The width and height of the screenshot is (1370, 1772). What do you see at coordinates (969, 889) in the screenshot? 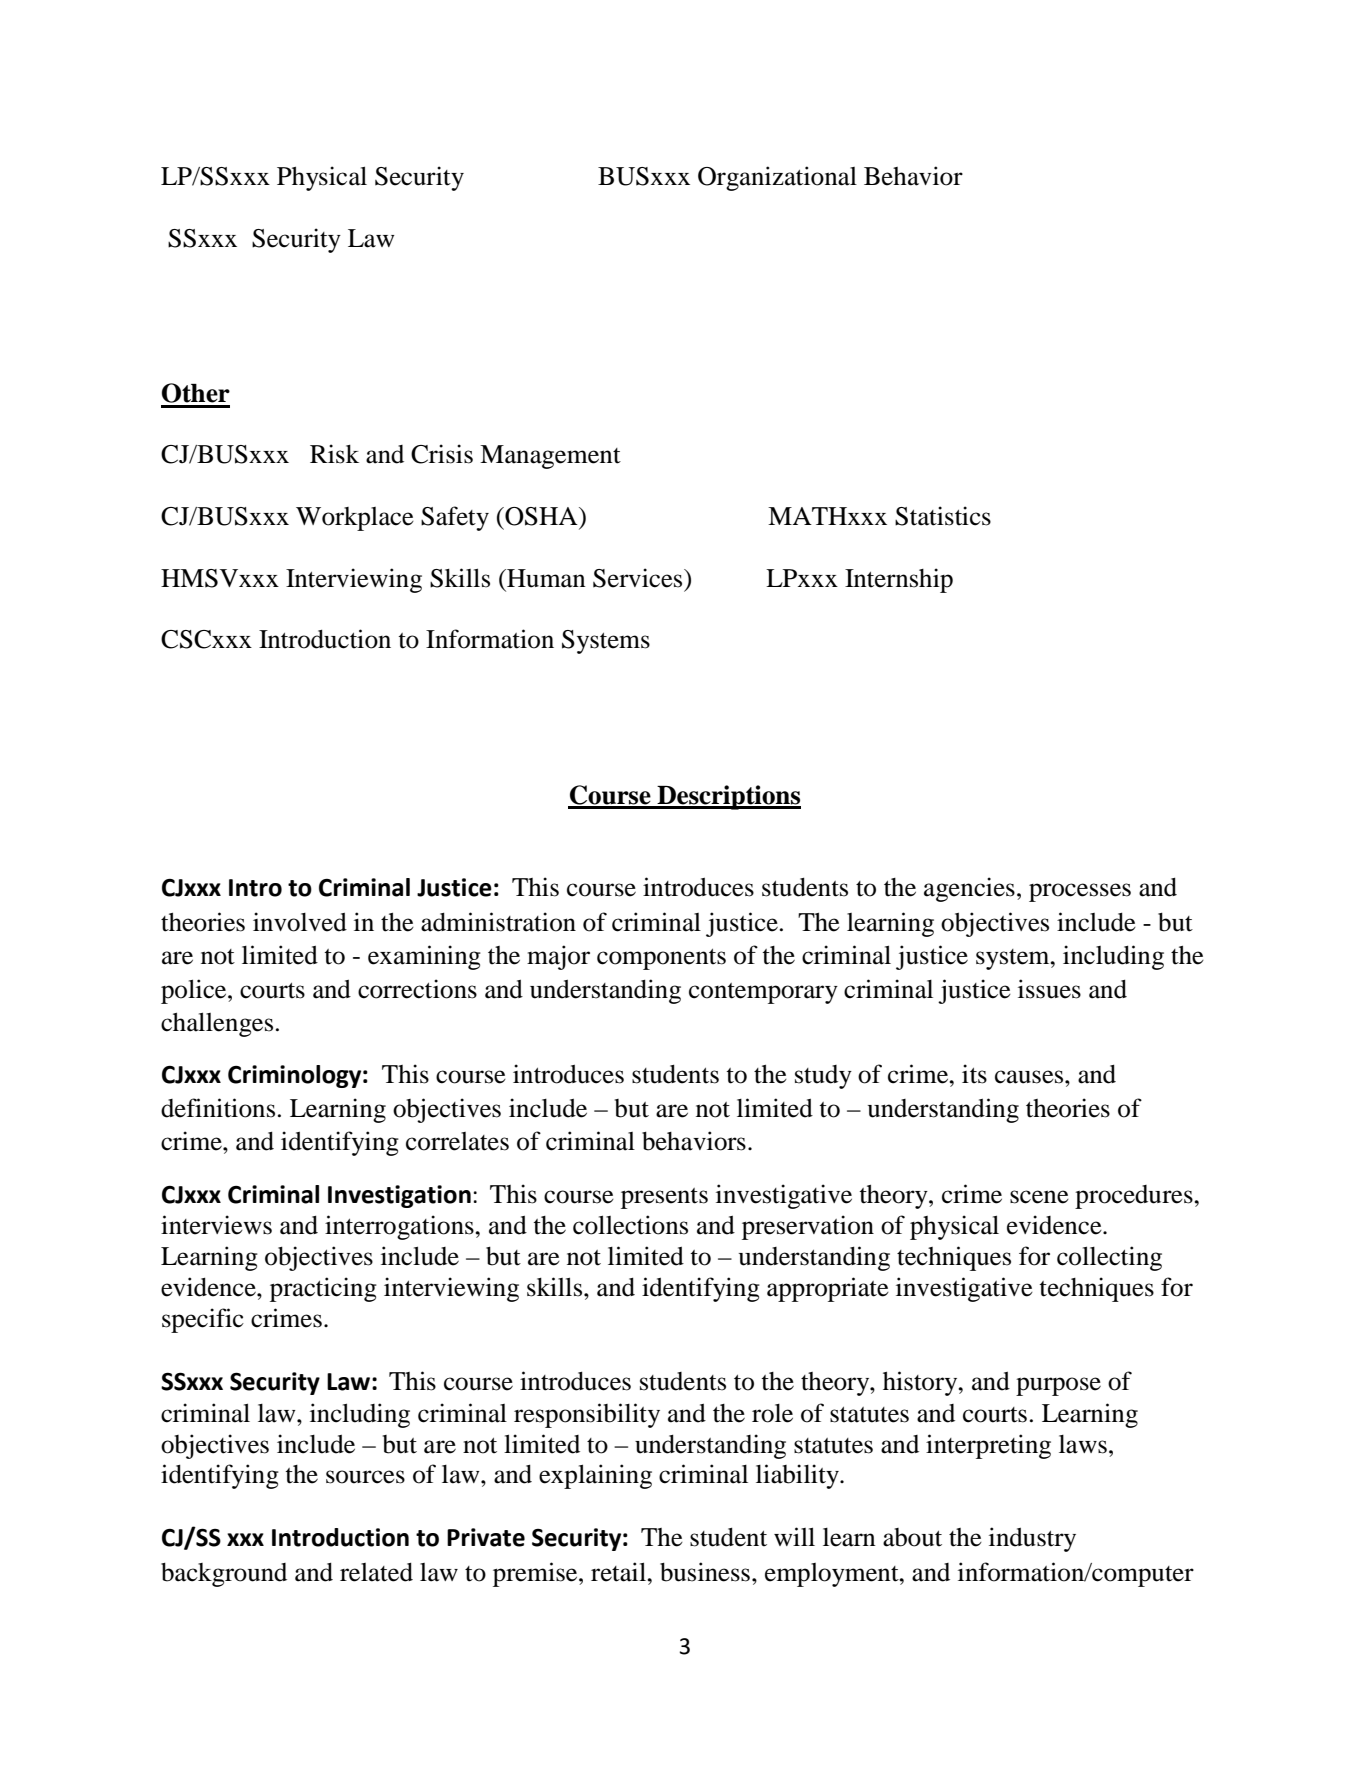
I see `agencies` at bounding box center [969, 889].
